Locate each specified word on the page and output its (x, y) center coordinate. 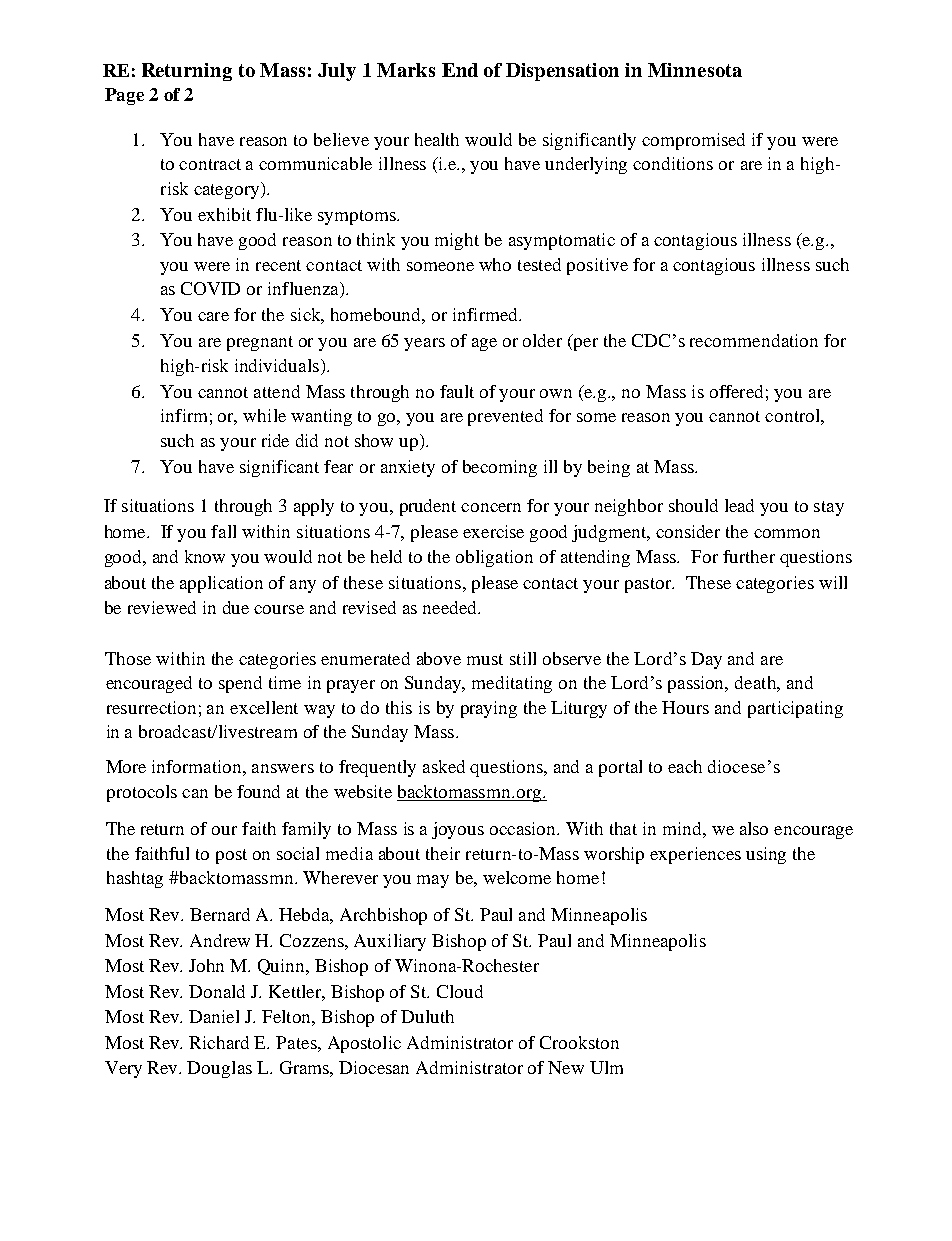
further (749, 556)
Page (124, 96)
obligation (494, 558)
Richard (219, 1042)
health (437, 139)
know (205, 556)
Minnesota (695, 70)
